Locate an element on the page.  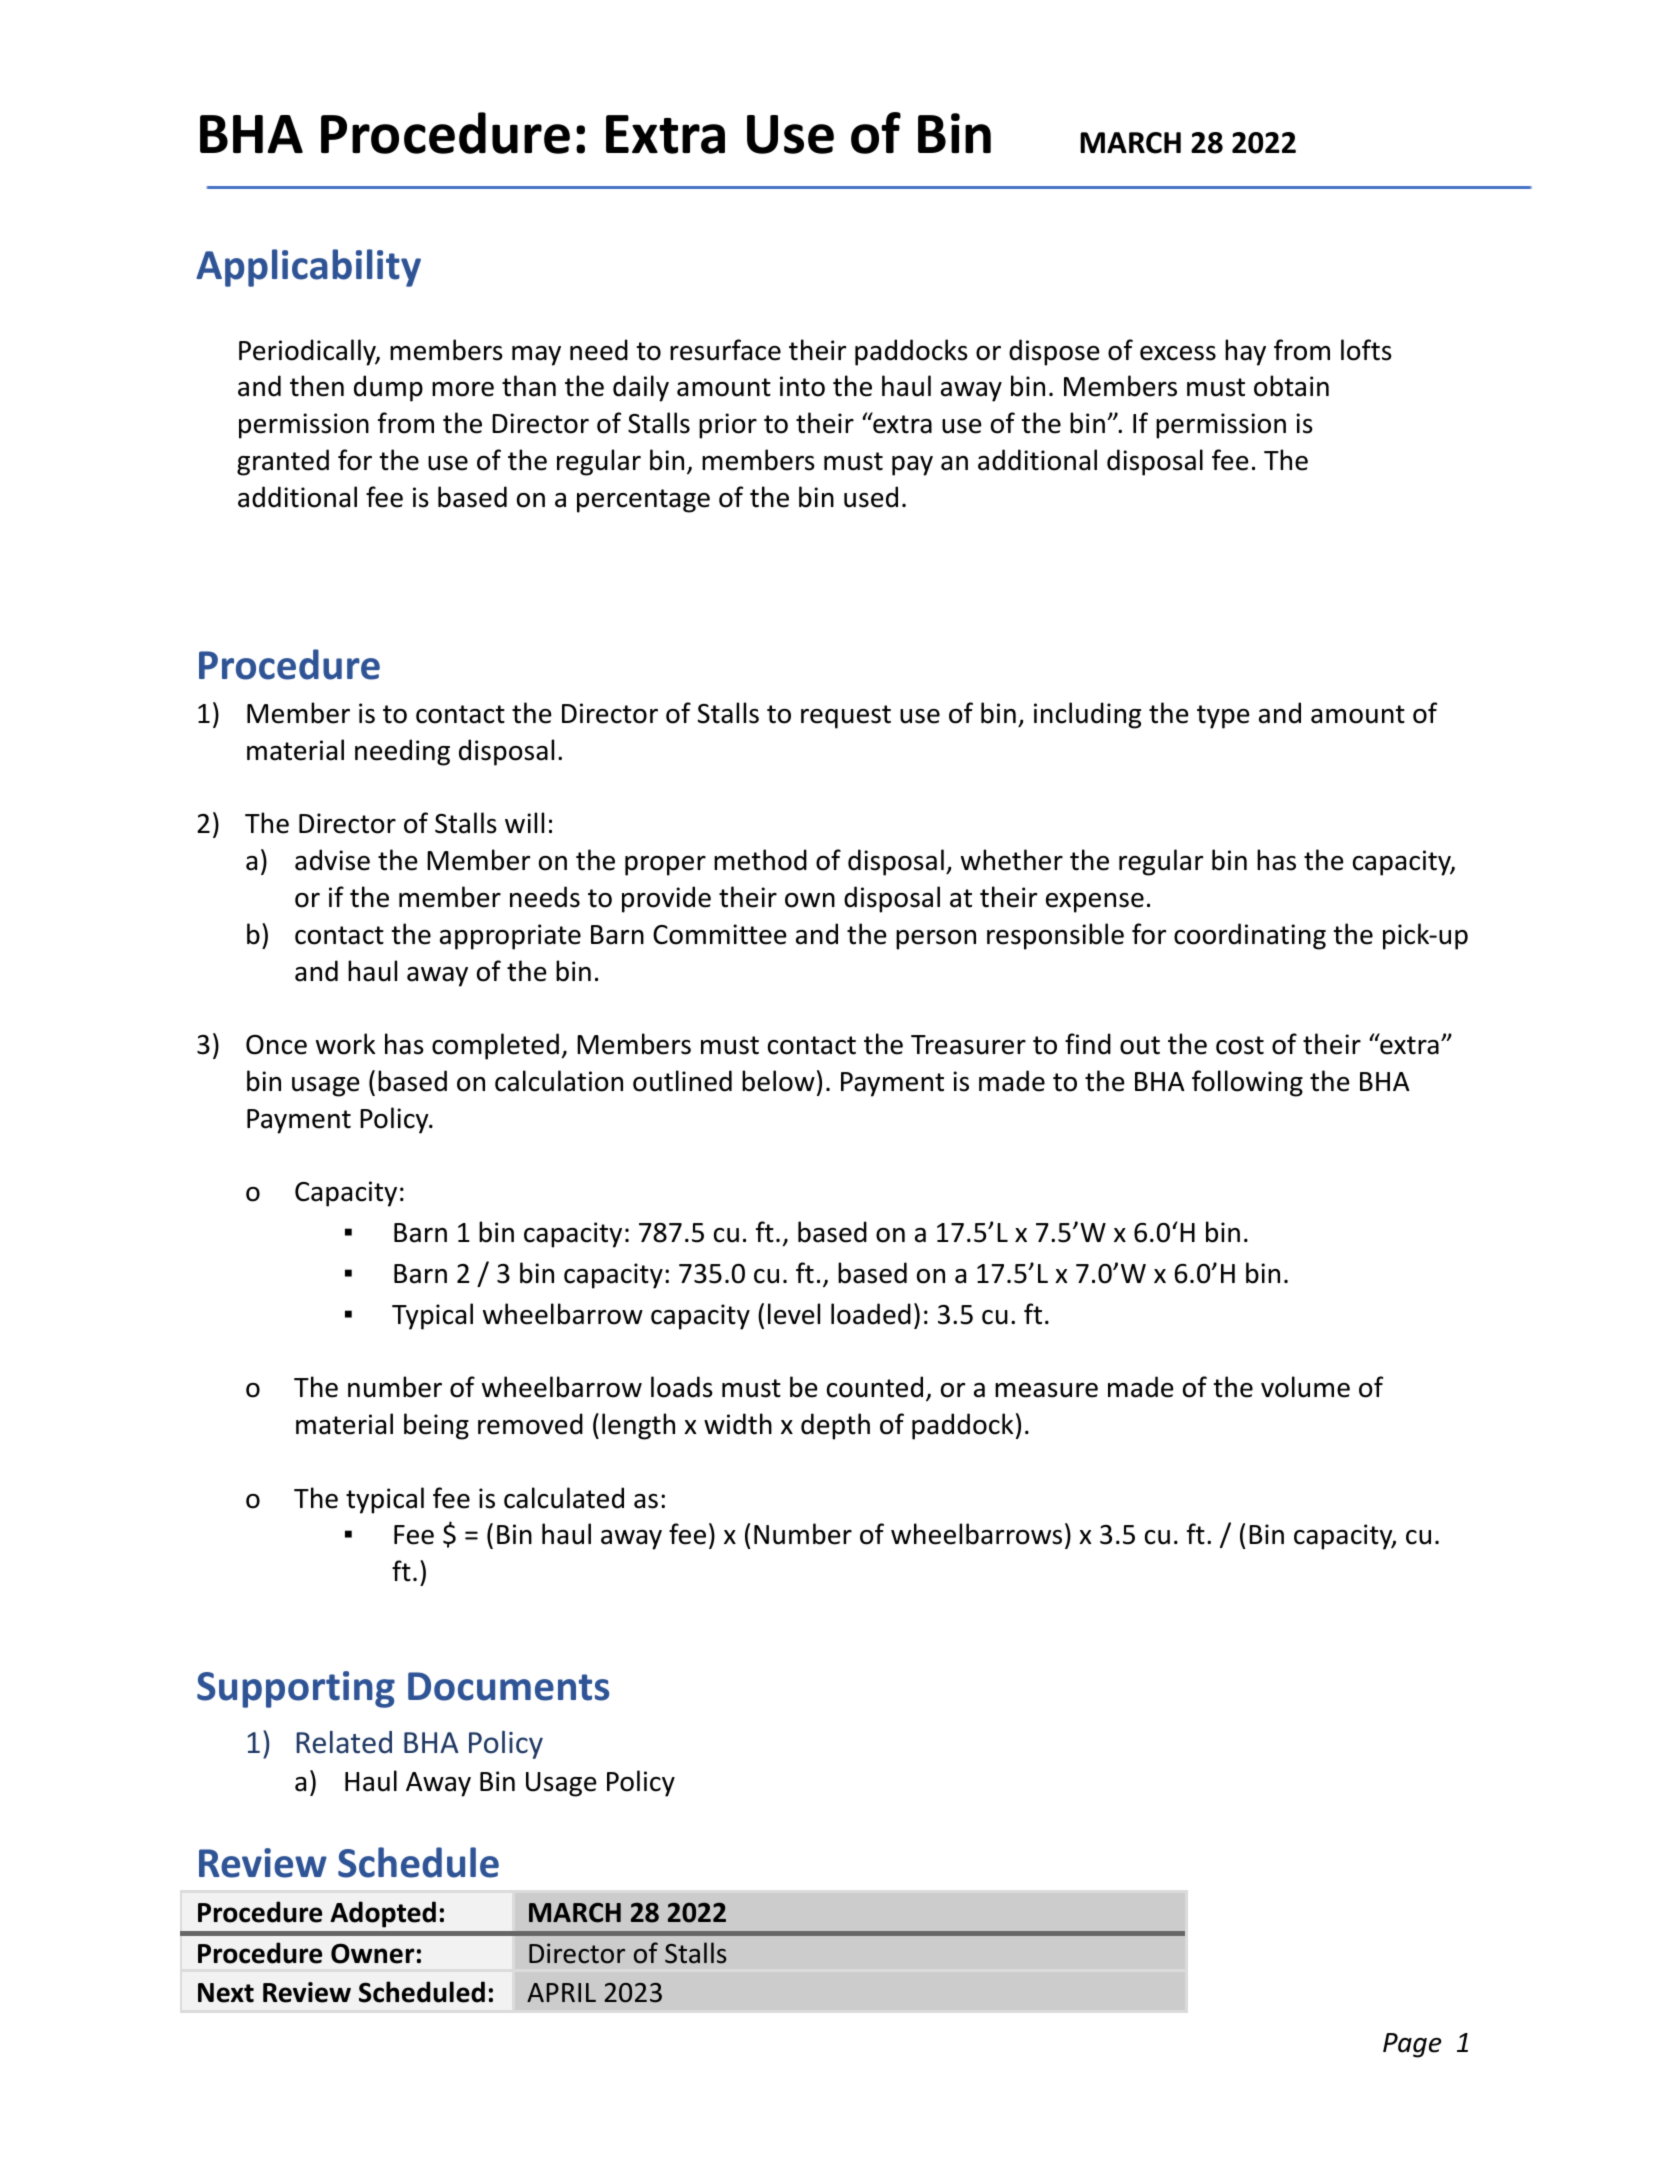
dump is located at coordinates (388, 388).
